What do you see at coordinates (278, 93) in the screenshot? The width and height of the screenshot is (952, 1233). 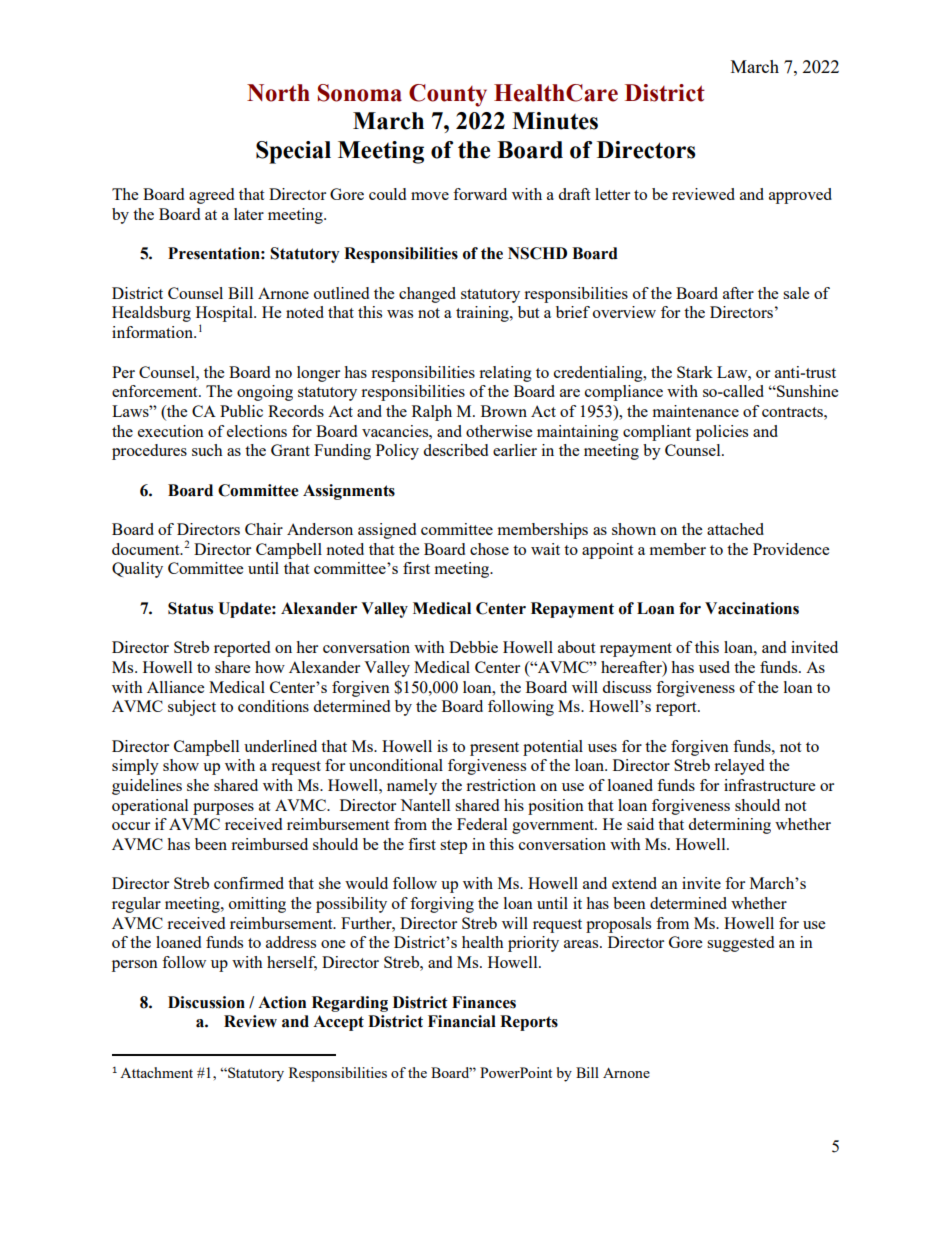 I see `North` at bounding box center [278, 93].
